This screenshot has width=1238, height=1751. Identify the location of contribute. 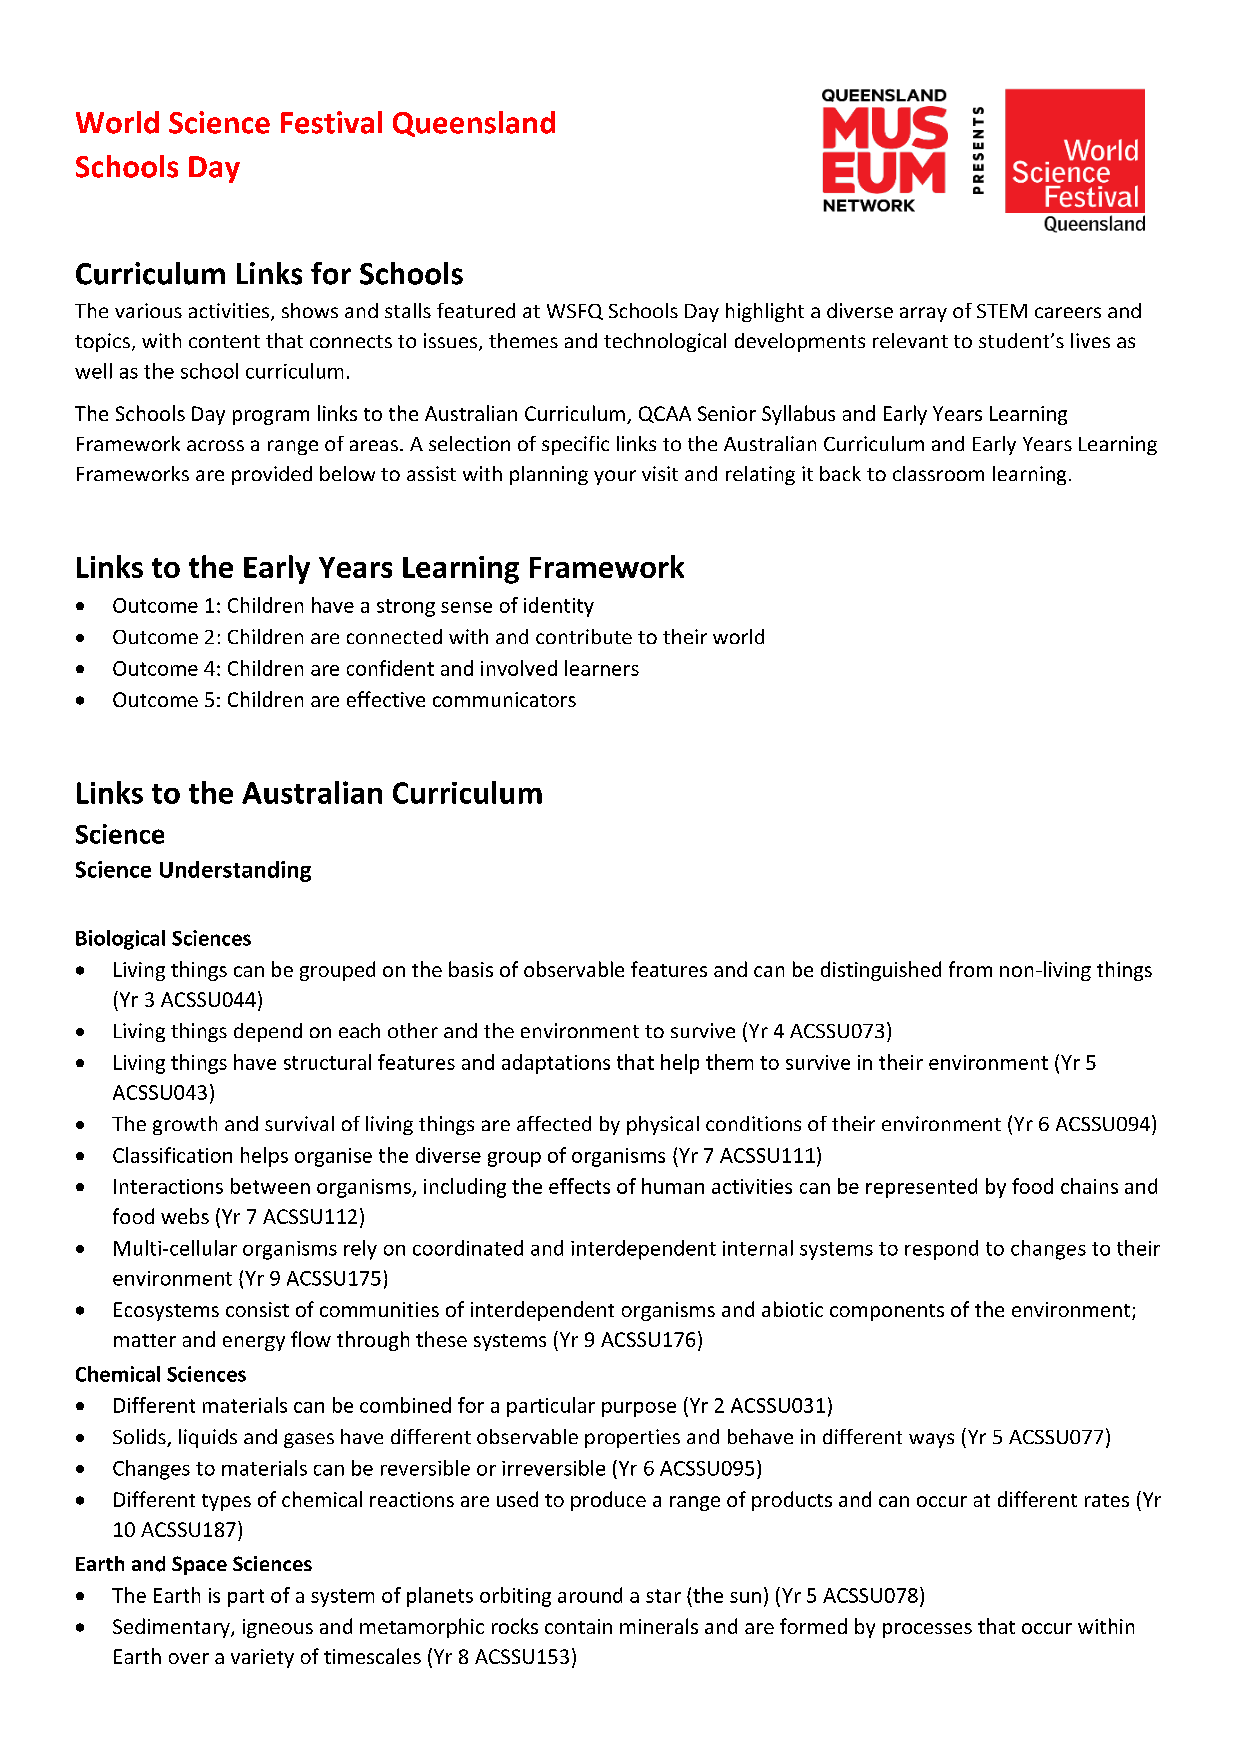
(584, 636).
